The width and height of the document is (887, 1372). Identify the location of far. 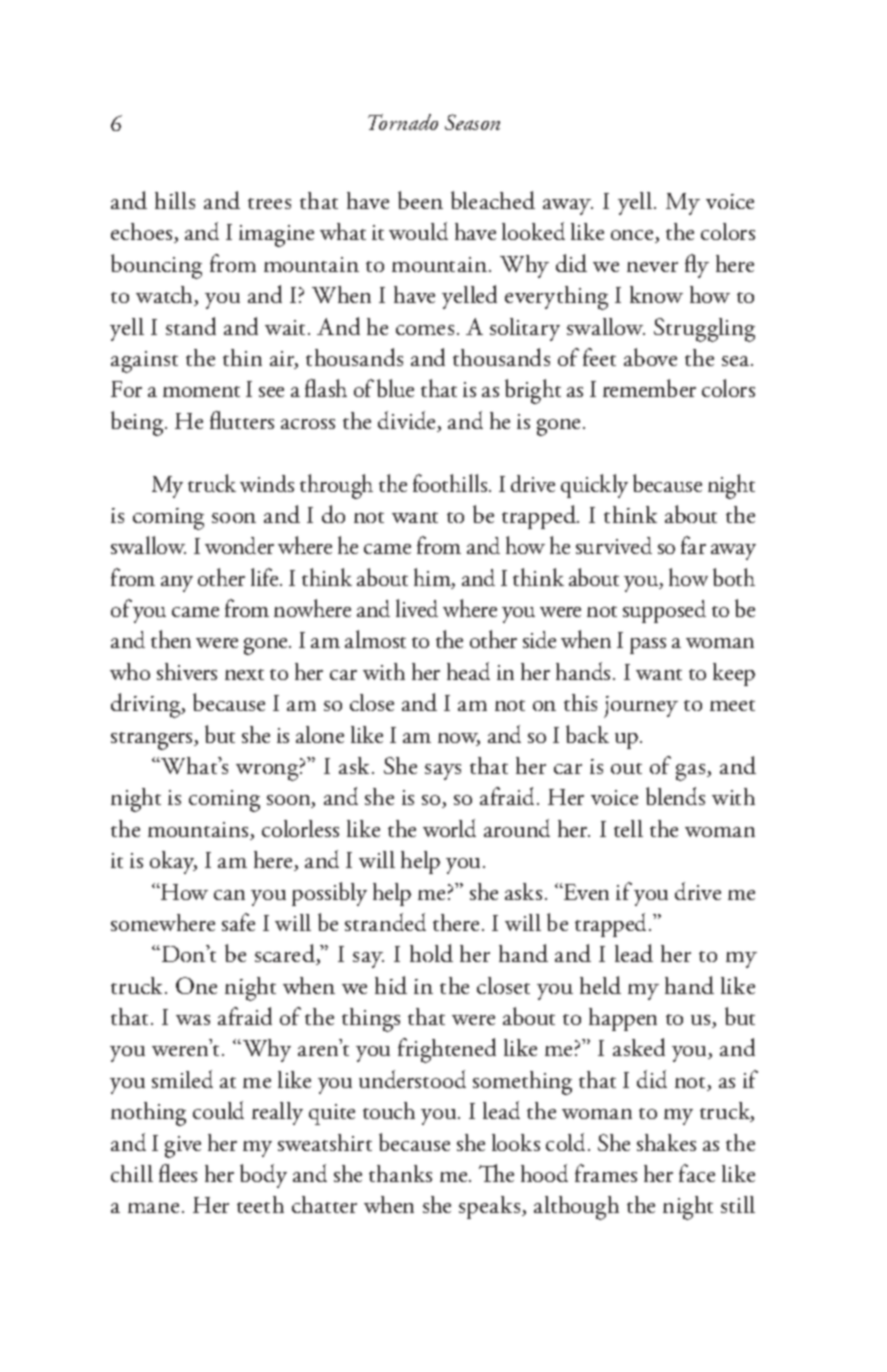
(693, 545).
